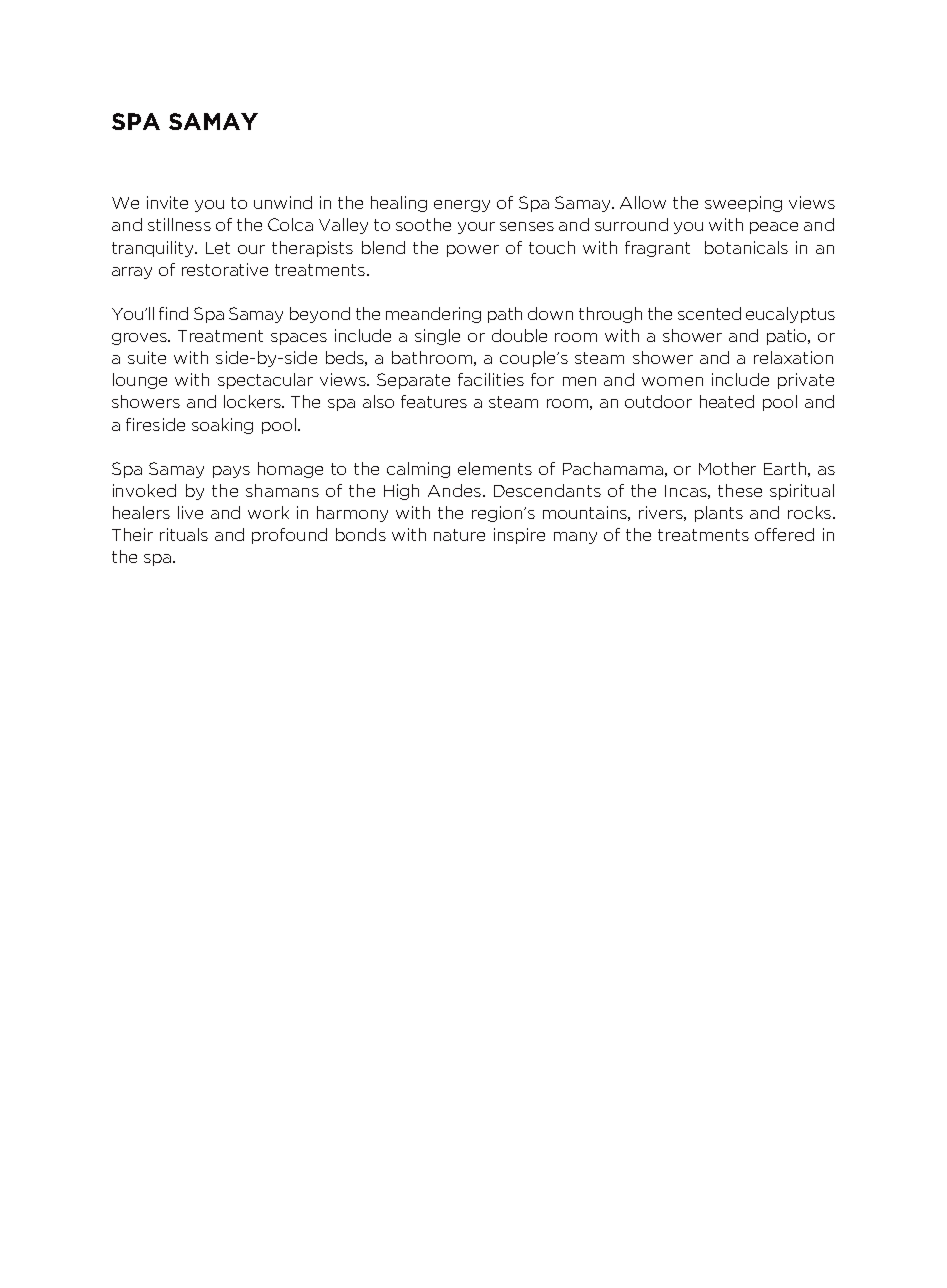 Image resolution: width=947 pixels, height=1288 pixels. What do you see at coordinates (727, 468) in the page?
I see `Mother` at bounding box center [727, 468].
